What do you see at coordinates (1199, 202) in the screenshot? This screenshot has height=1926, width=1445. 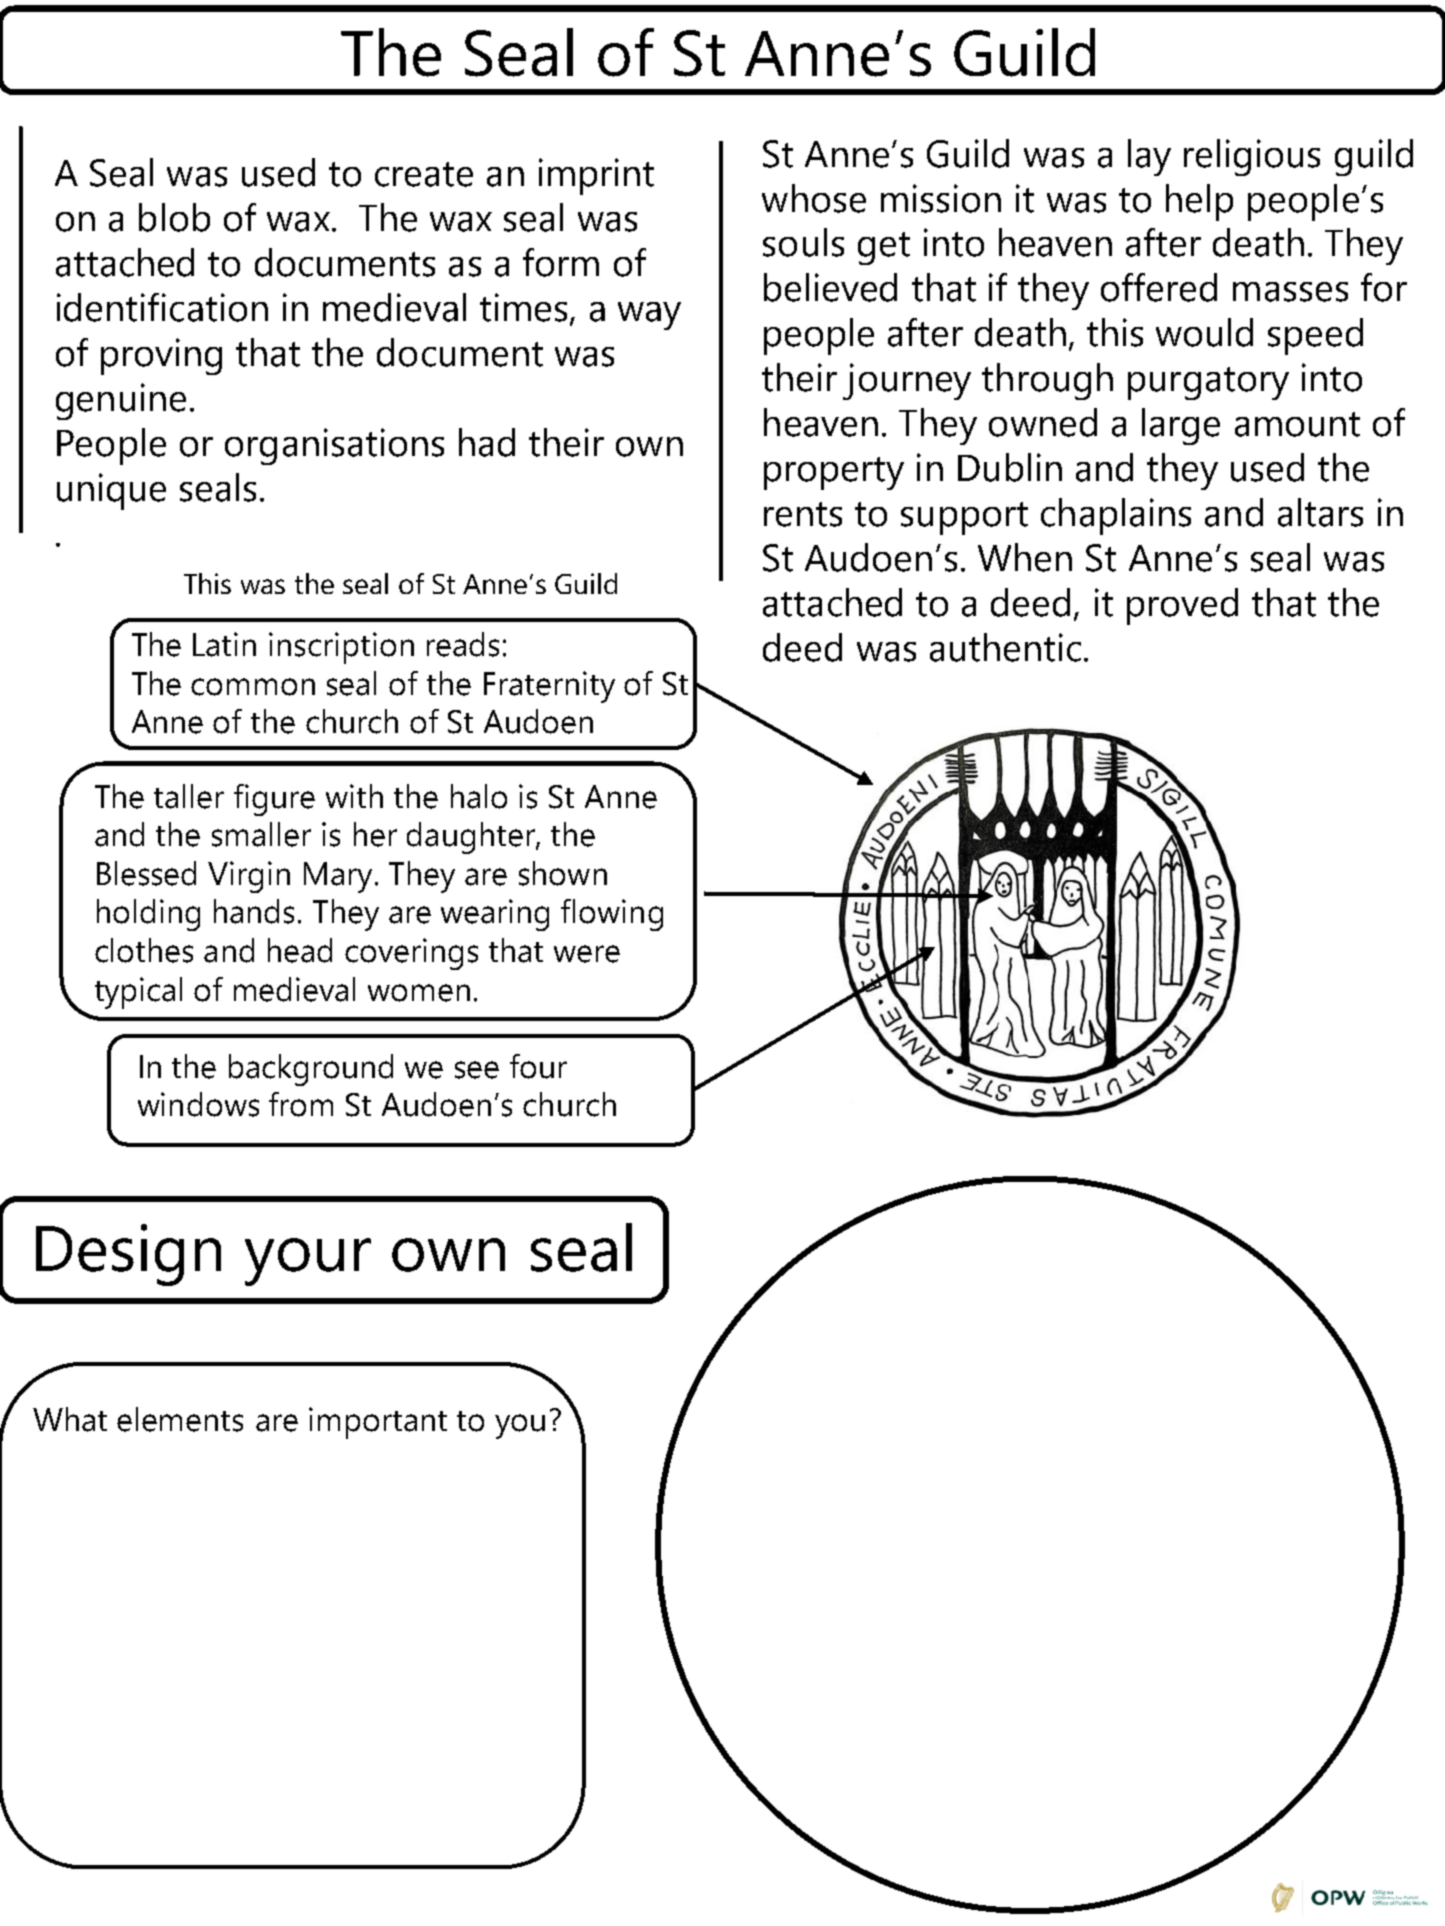 I see `help` at bounding box center [1199, 202].
